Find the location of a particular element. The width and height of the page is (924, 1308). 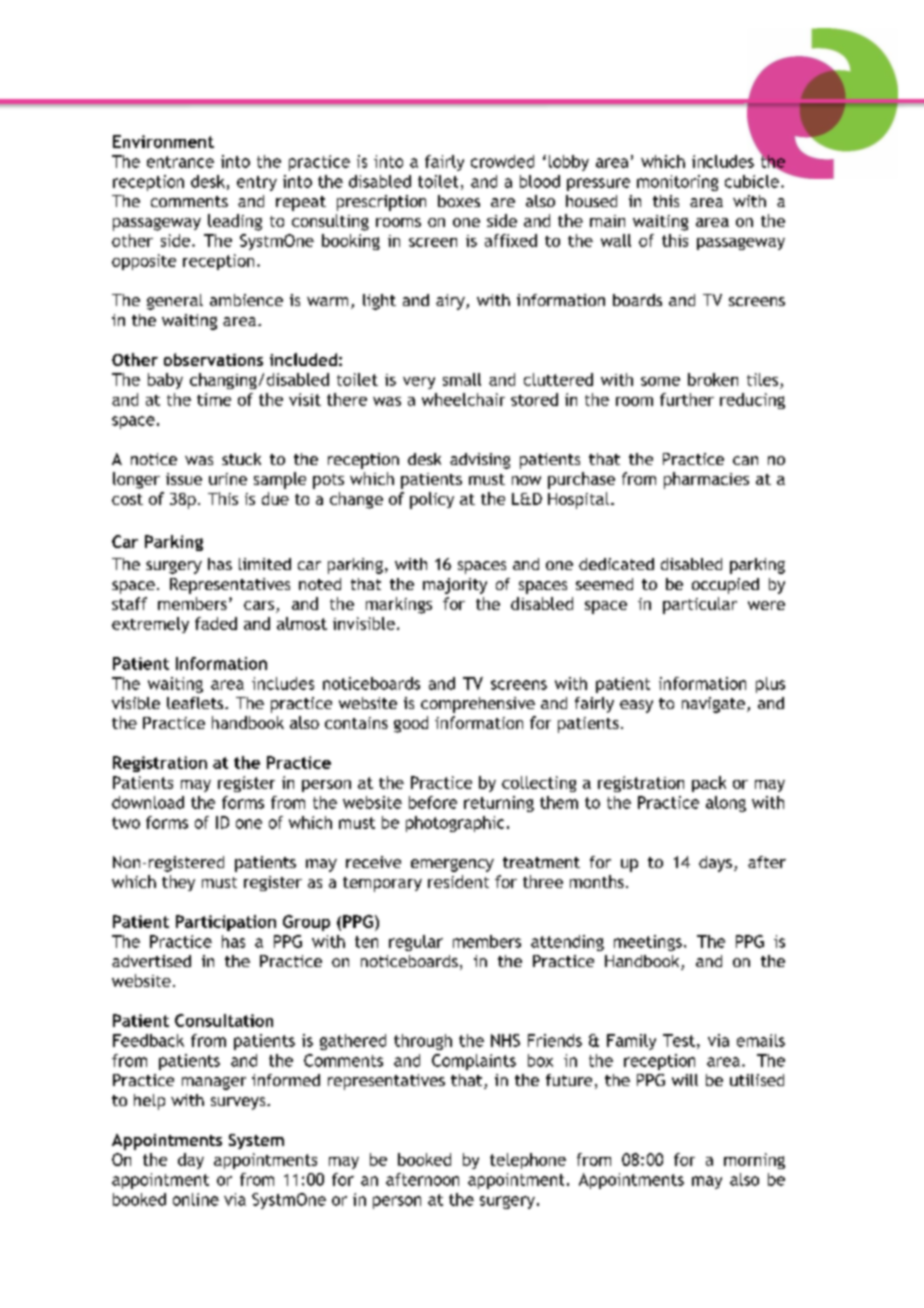

online is located at coordinates (196, 1199).
